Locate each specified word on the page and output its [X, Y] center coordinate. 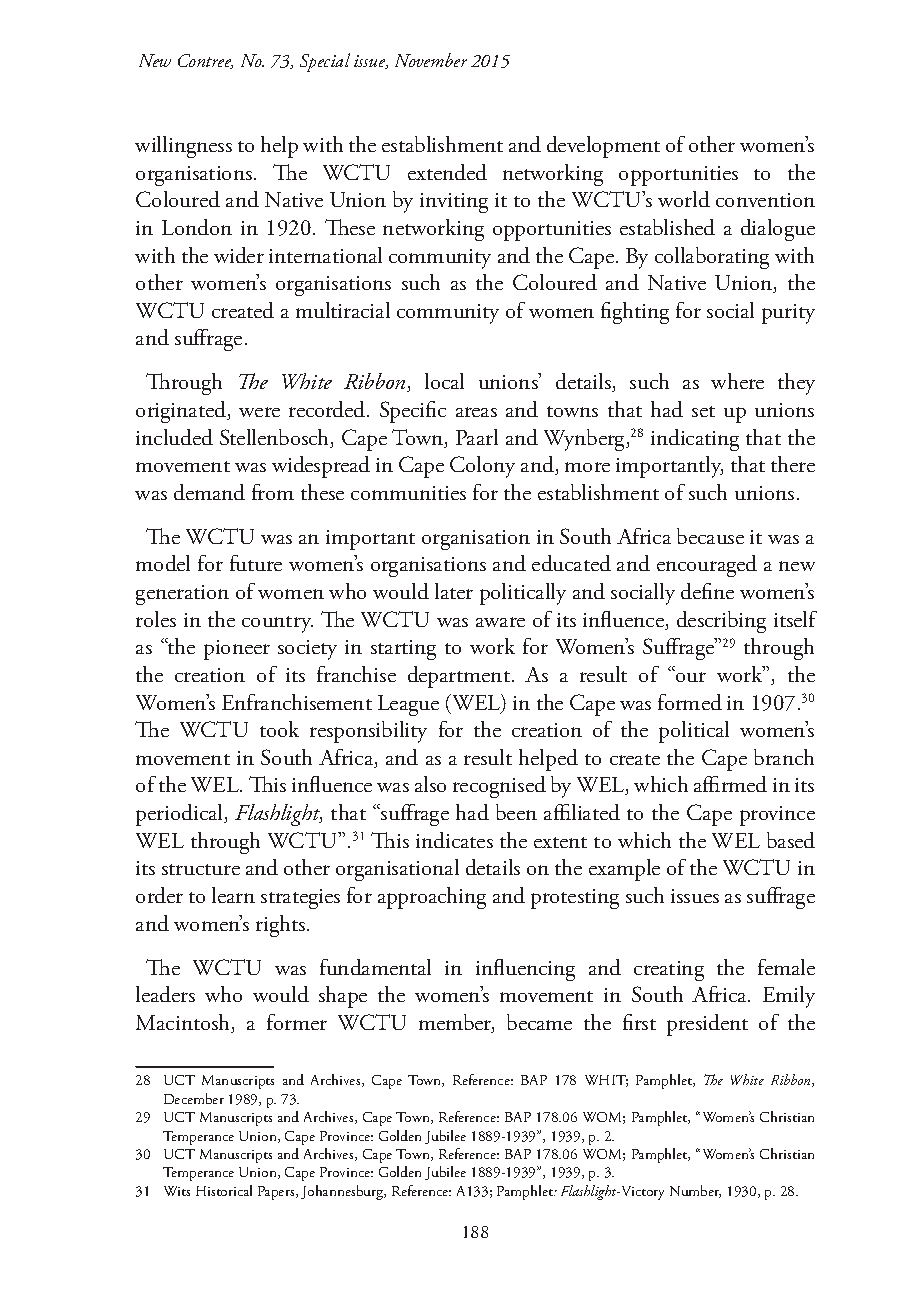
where [737, 381]
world [684, 199]
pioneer [237, 650]
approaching [432, 898]
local [444, 381]
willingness [183, 147]
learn [233, 895]
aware [500, 622]
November [431, 60]
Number [695, 1191]
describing [721, 622]
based [791, 840]
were [259, 412]
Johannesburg [343, 1192]
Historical [224, 1190]
